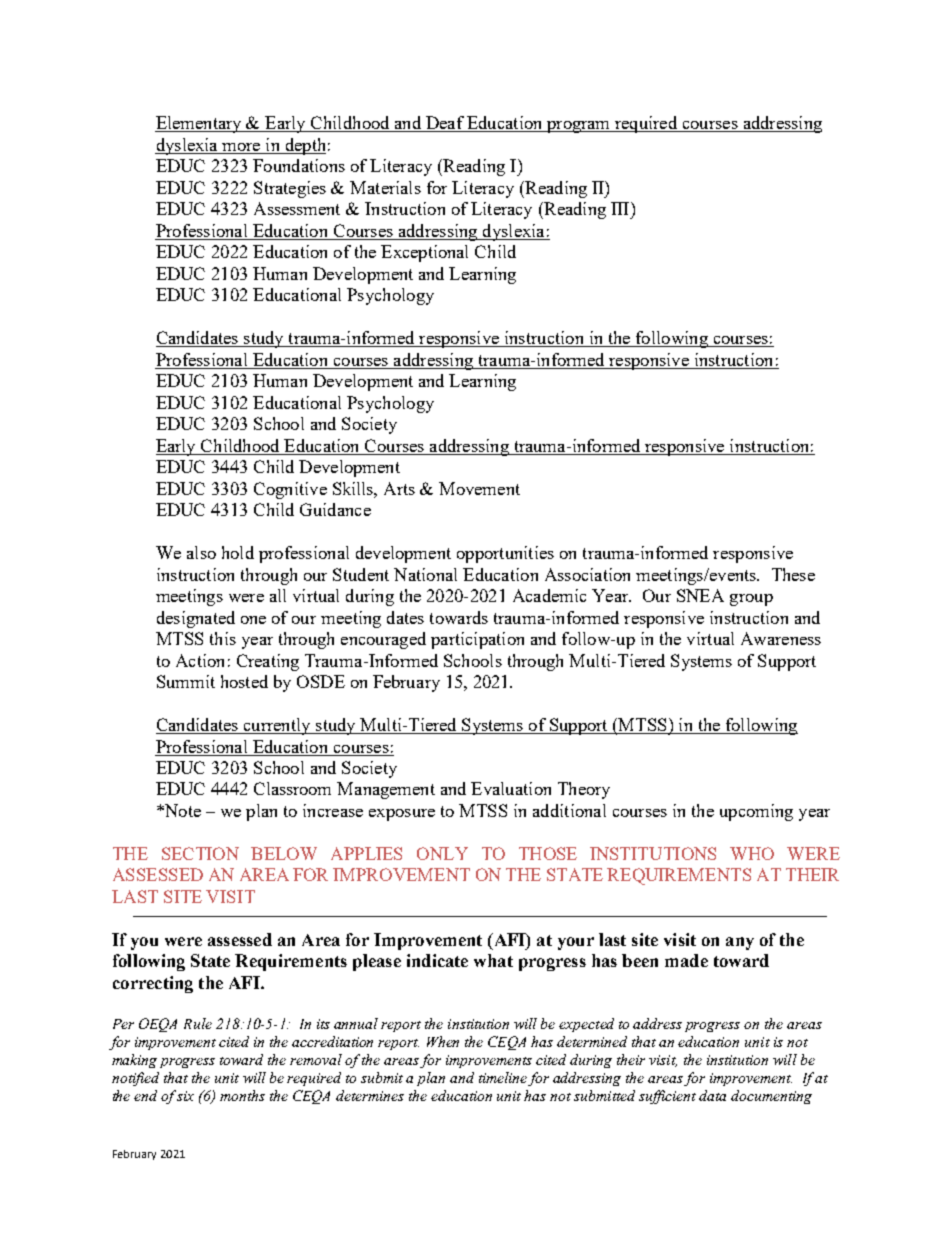 The height and width of the document is (1233, 952). What do you see at coordinates (196, 619) in the document?
I see `designated` at bounding box center [196, 619].
